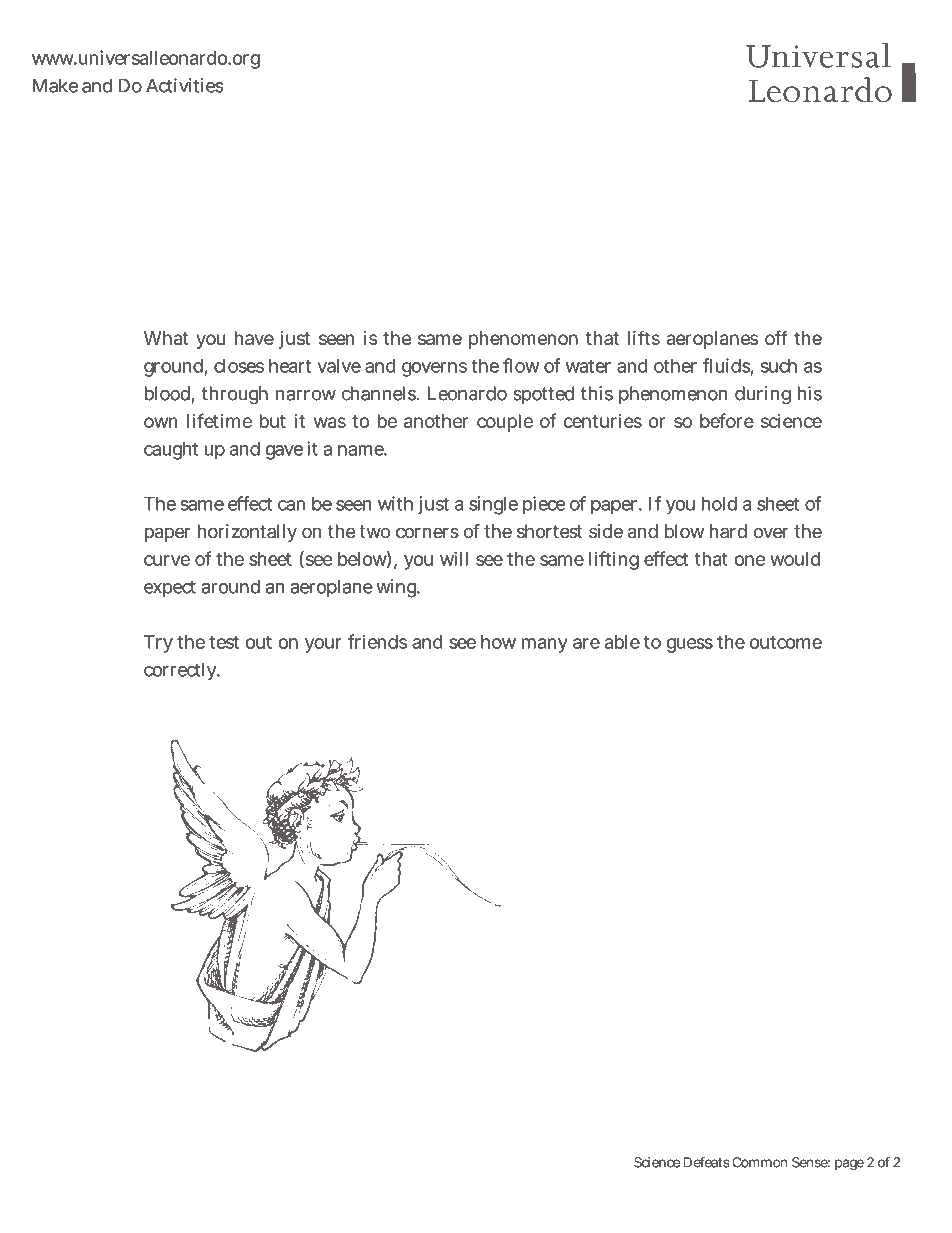 This page has height=1233, width=952. Describe the element at coordinates (706, 1162) in the page. I see `Defeats` at that location.
